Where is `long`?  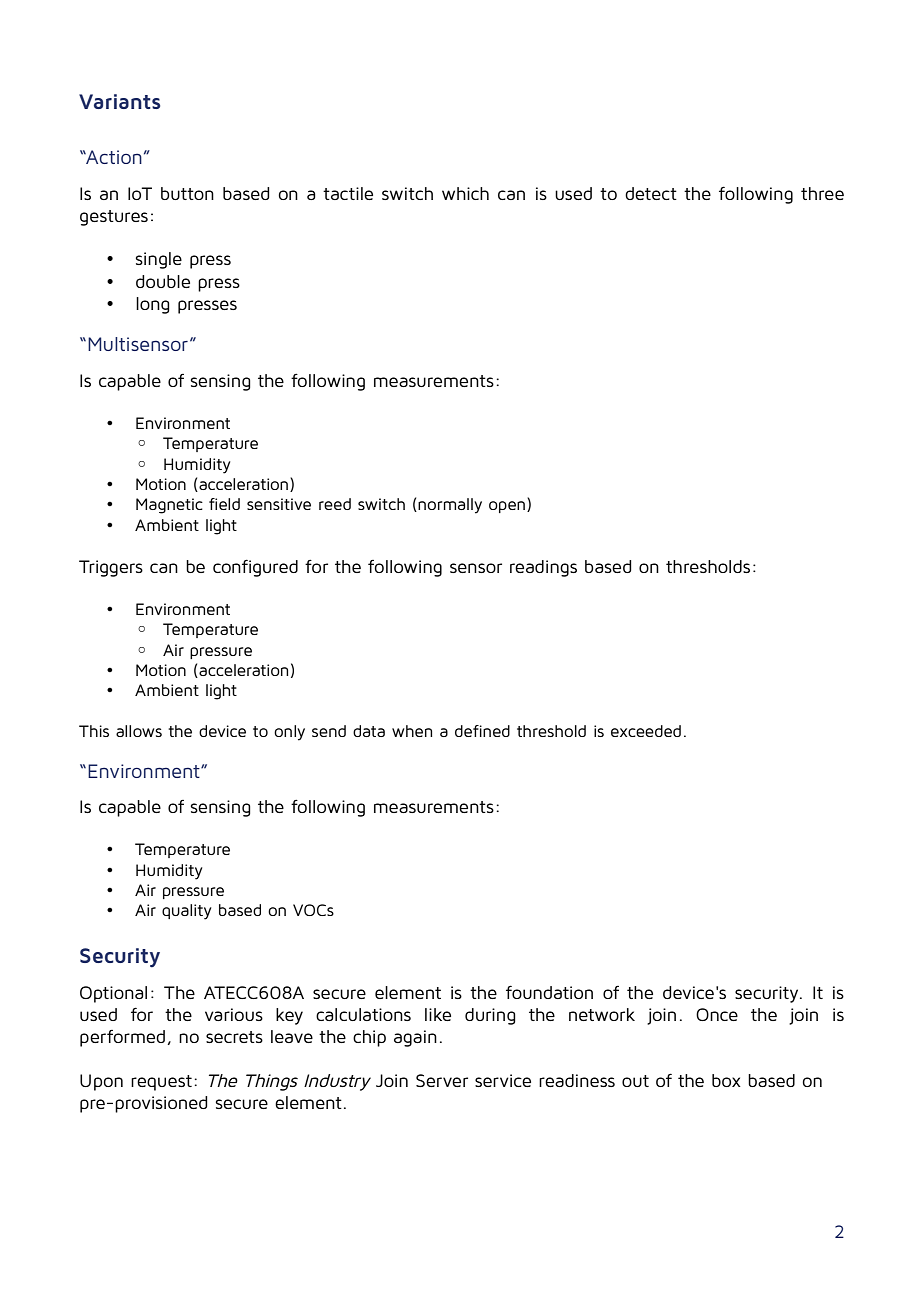 long is located at coordinates (153, 305).
